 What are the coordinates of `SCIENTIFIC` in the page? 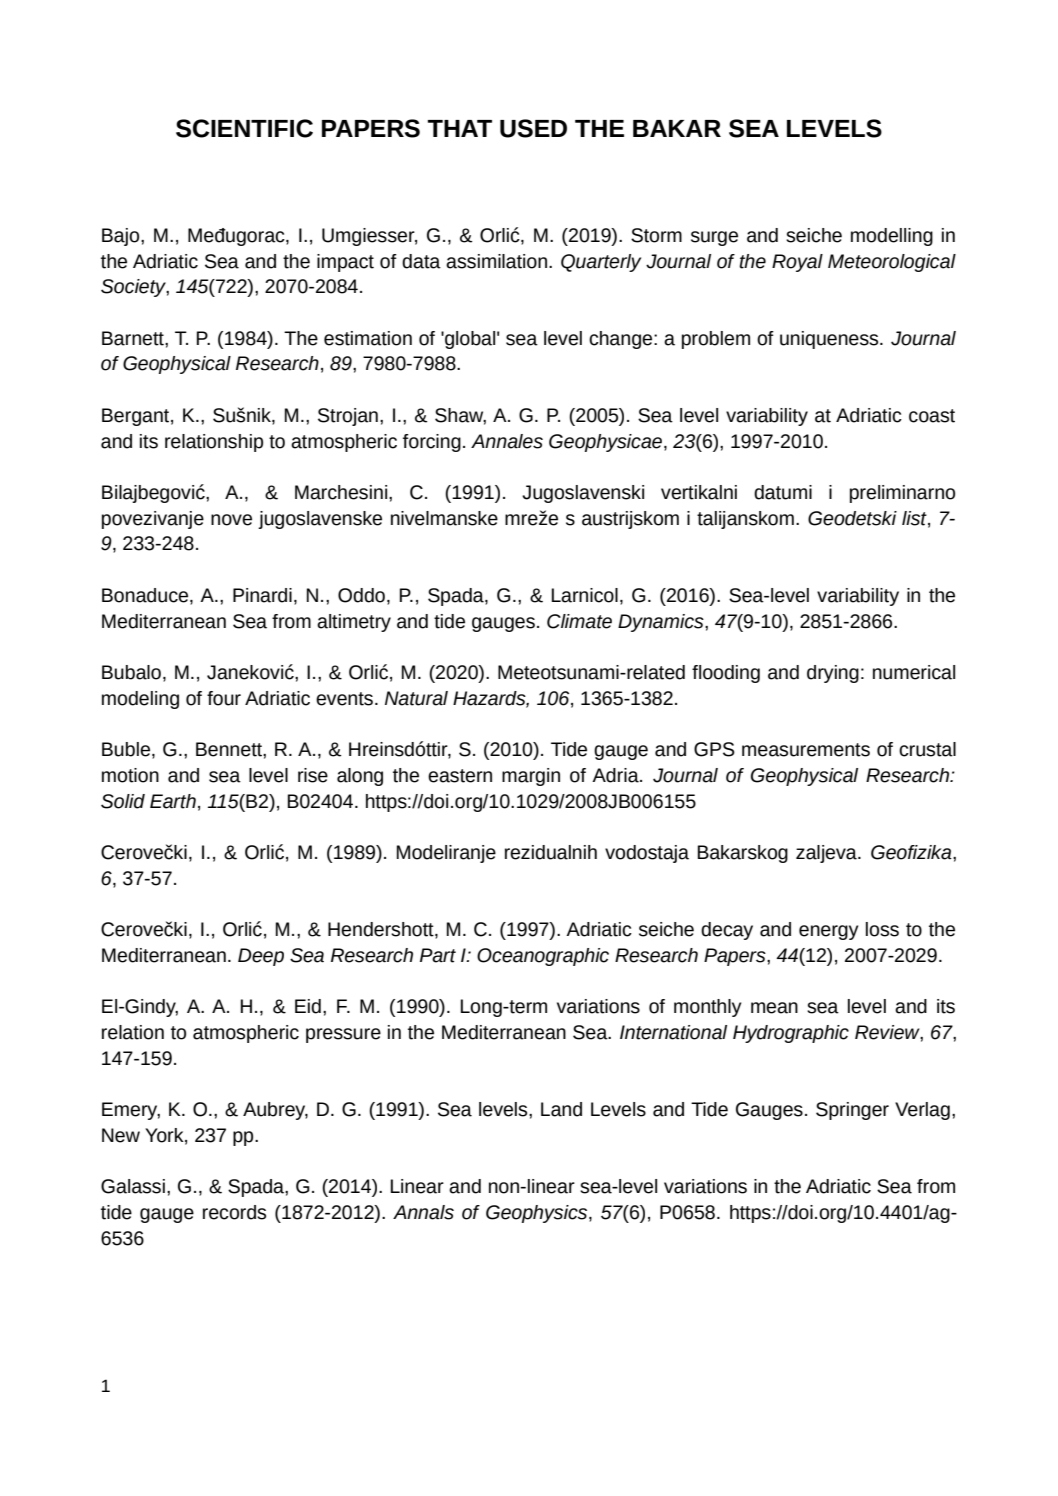 It's located at (244, 128).
